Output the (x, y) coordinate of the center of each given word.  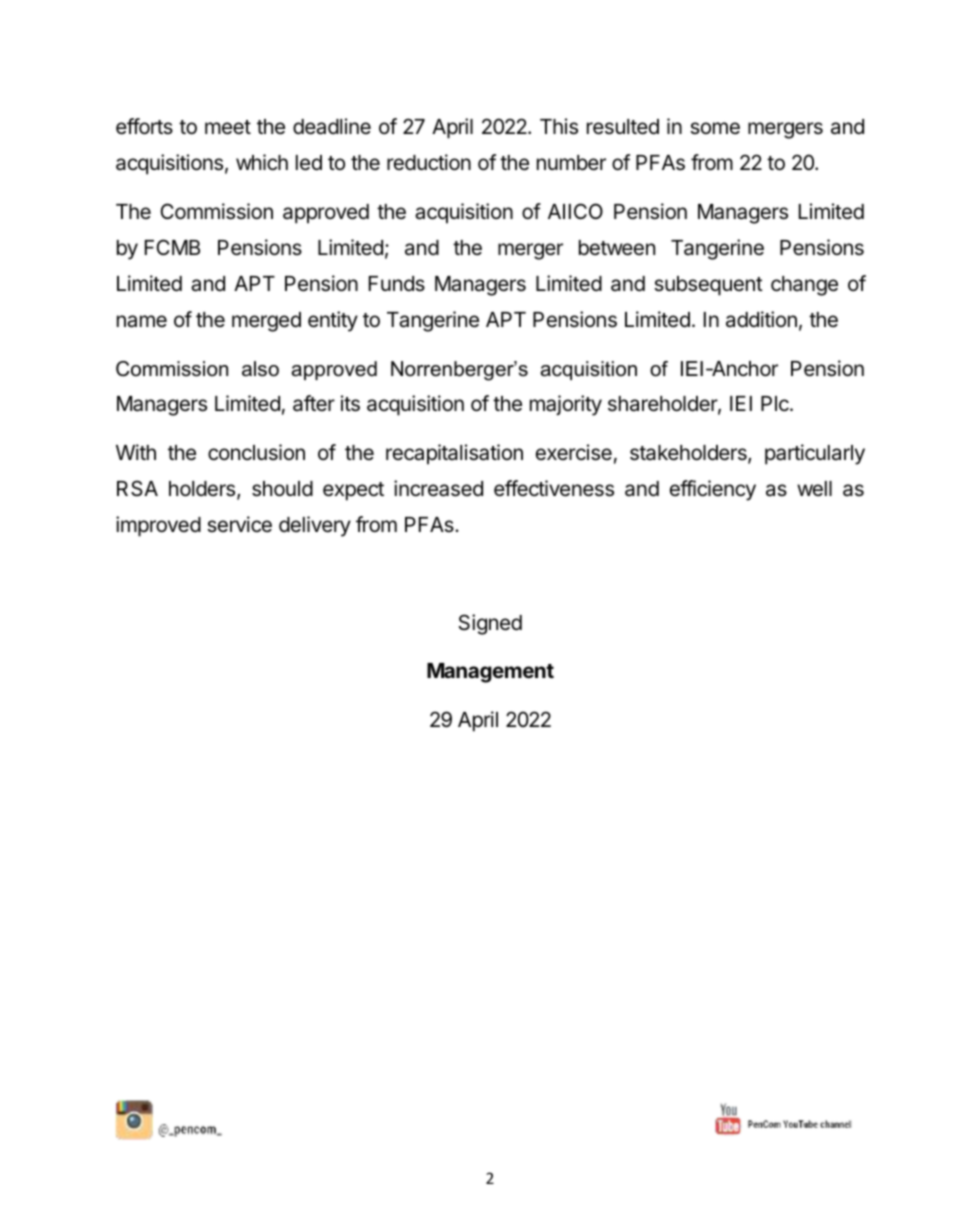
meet (228, 127)
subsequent (708, 286)
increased (438, 488)
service (239, 524)
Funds (397, 284)
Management (490, 673)
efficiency (713, 490)
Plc (776, 404)
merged (266, 322)
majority (566, 405)
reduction (429, 162)
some (715, 128)
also (260, 369)
